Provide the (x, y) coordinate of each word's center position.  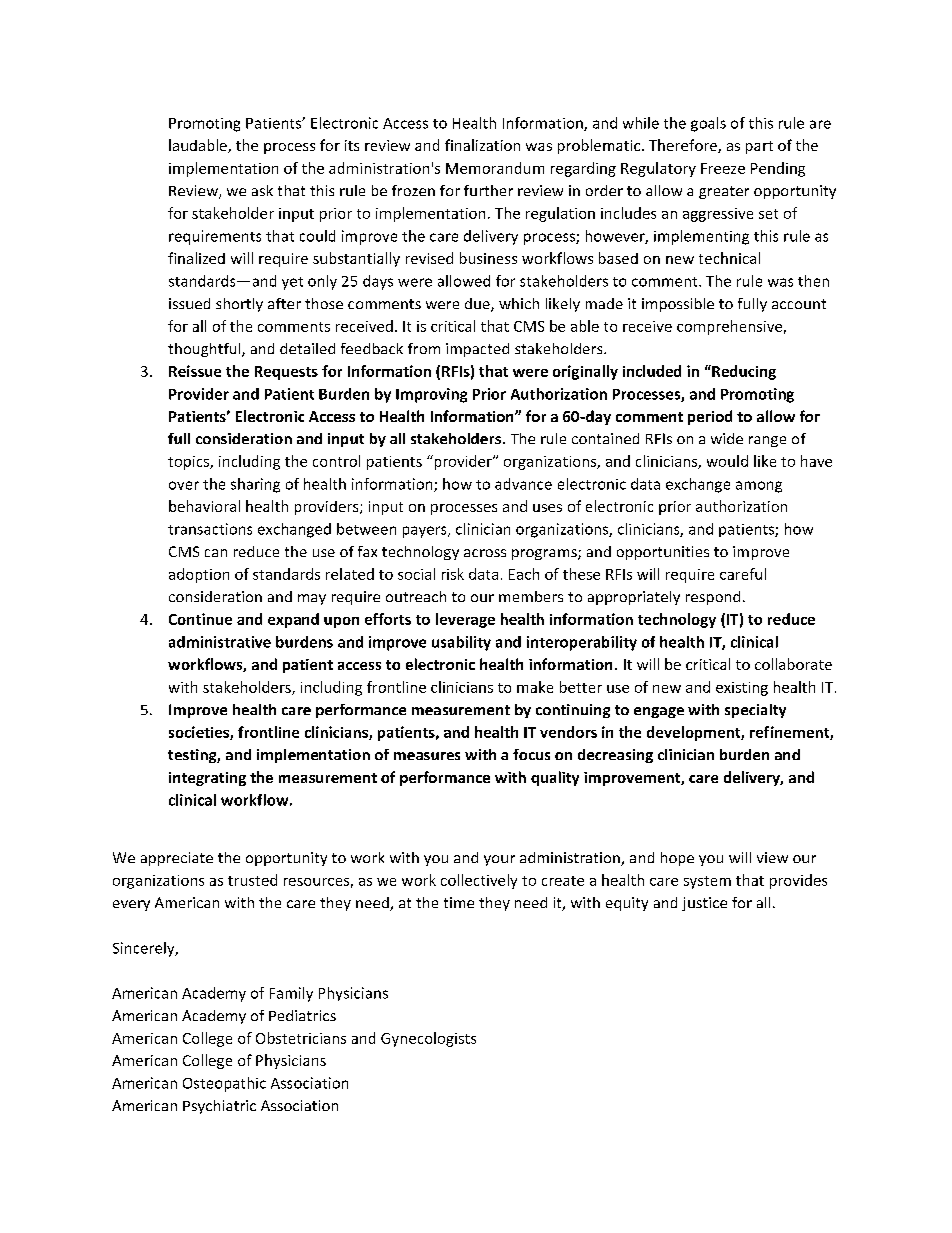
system (707, 882)
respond (713, 598)
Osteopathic (224, 1084)
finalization (482, 145)
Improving (431, 395)
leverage (465, 620)
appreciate (177, 859)
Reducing (743, 372)
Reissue (195, 371)
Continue (200, 619)
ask (262, 190)
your (499, 860)
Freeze (723, 168)
